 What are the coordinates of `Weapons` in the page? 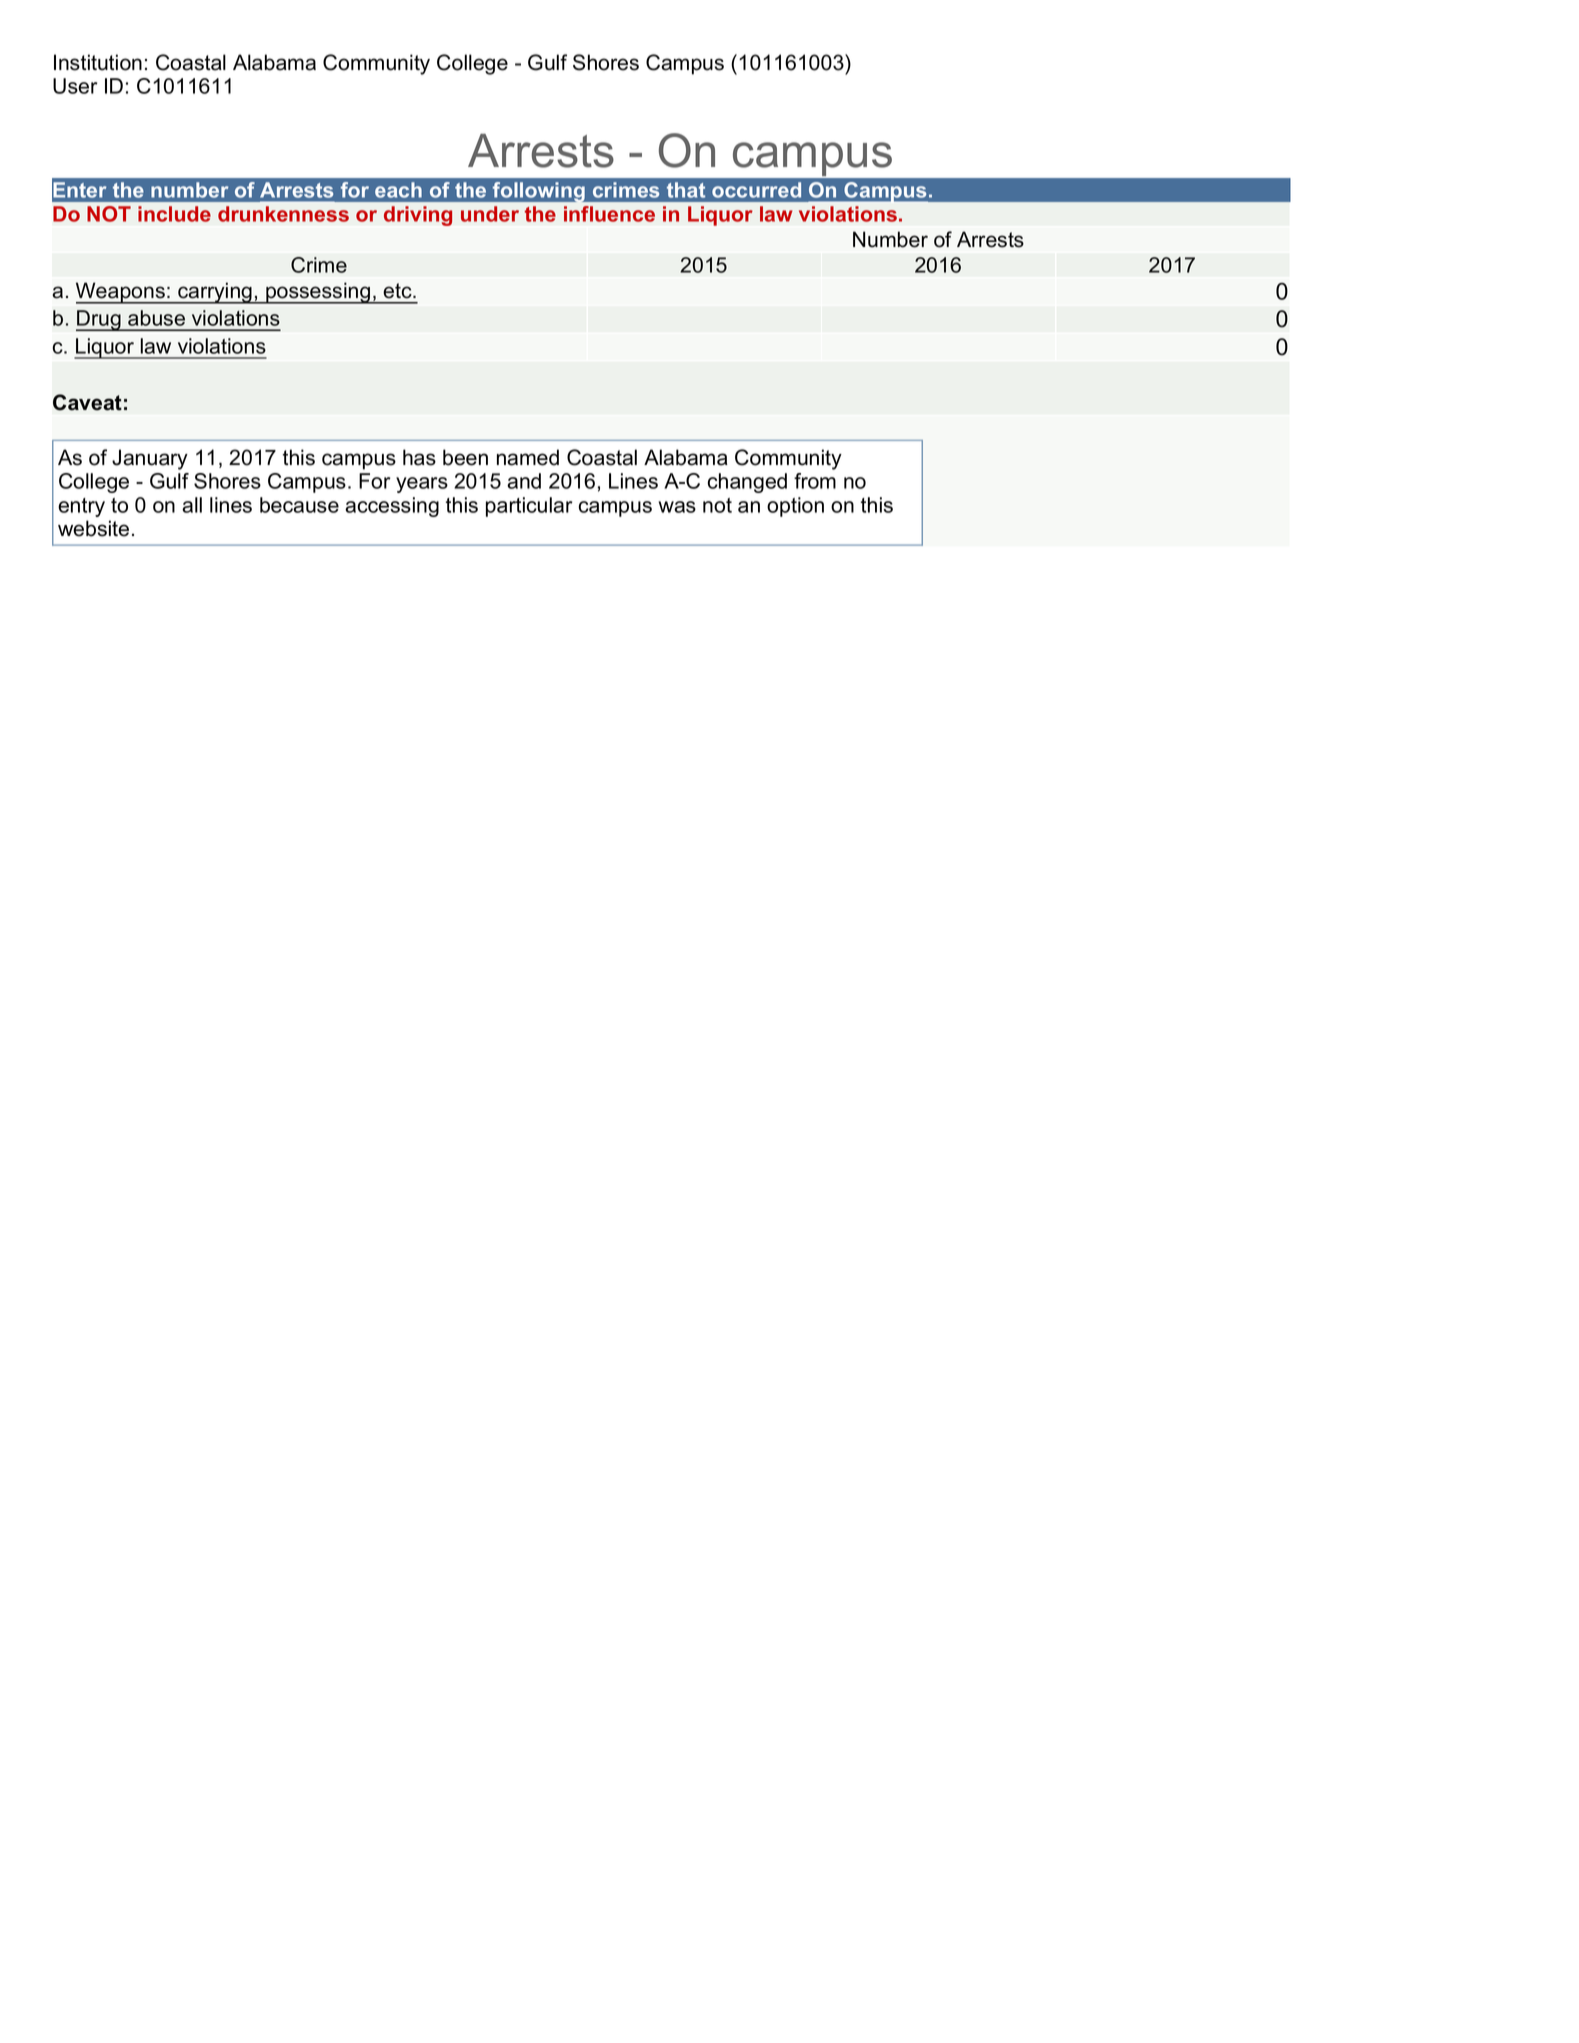 It's located at (121, 293).
